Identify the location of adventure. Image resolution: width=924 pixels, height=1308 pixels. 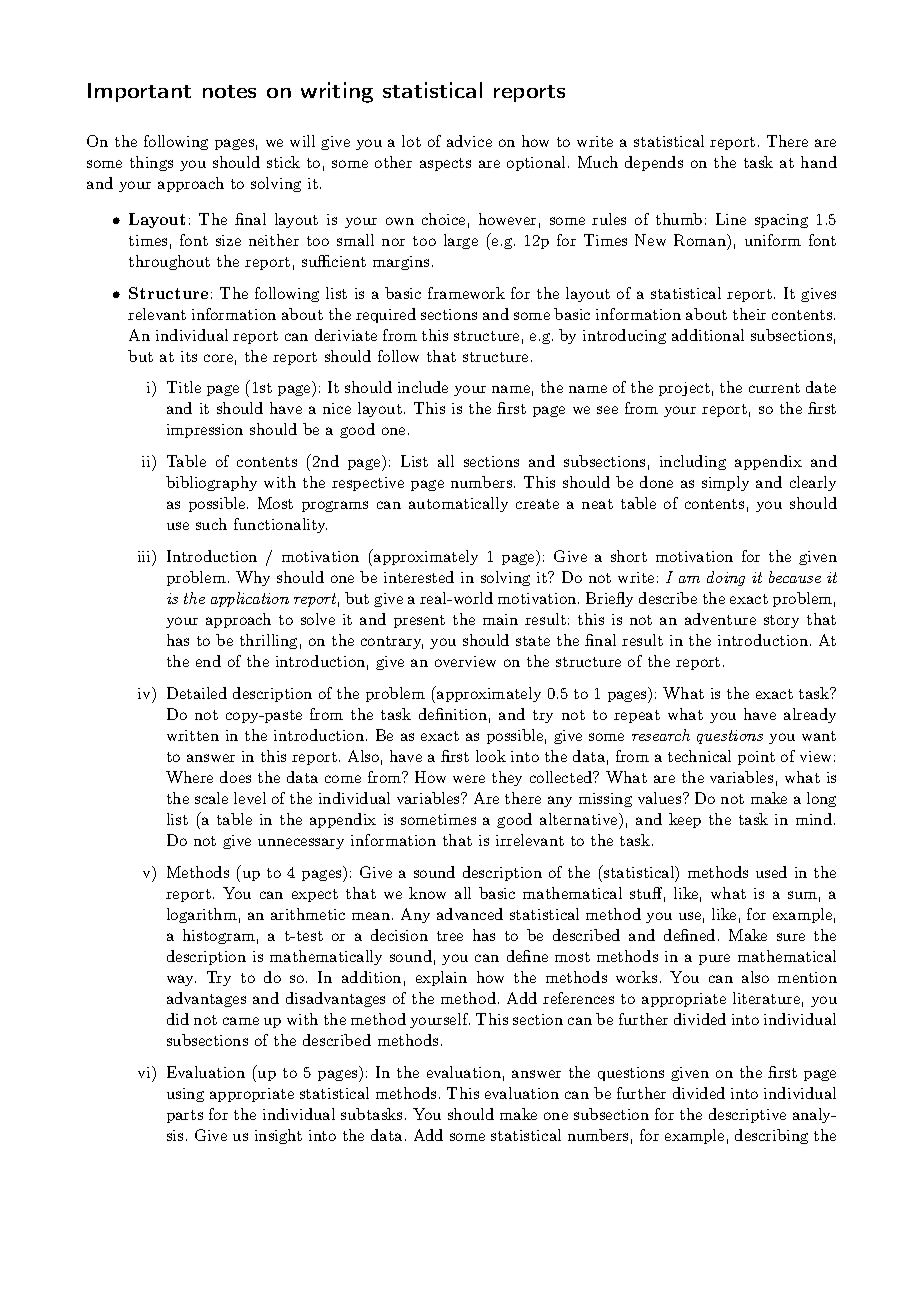
(720, 619).
